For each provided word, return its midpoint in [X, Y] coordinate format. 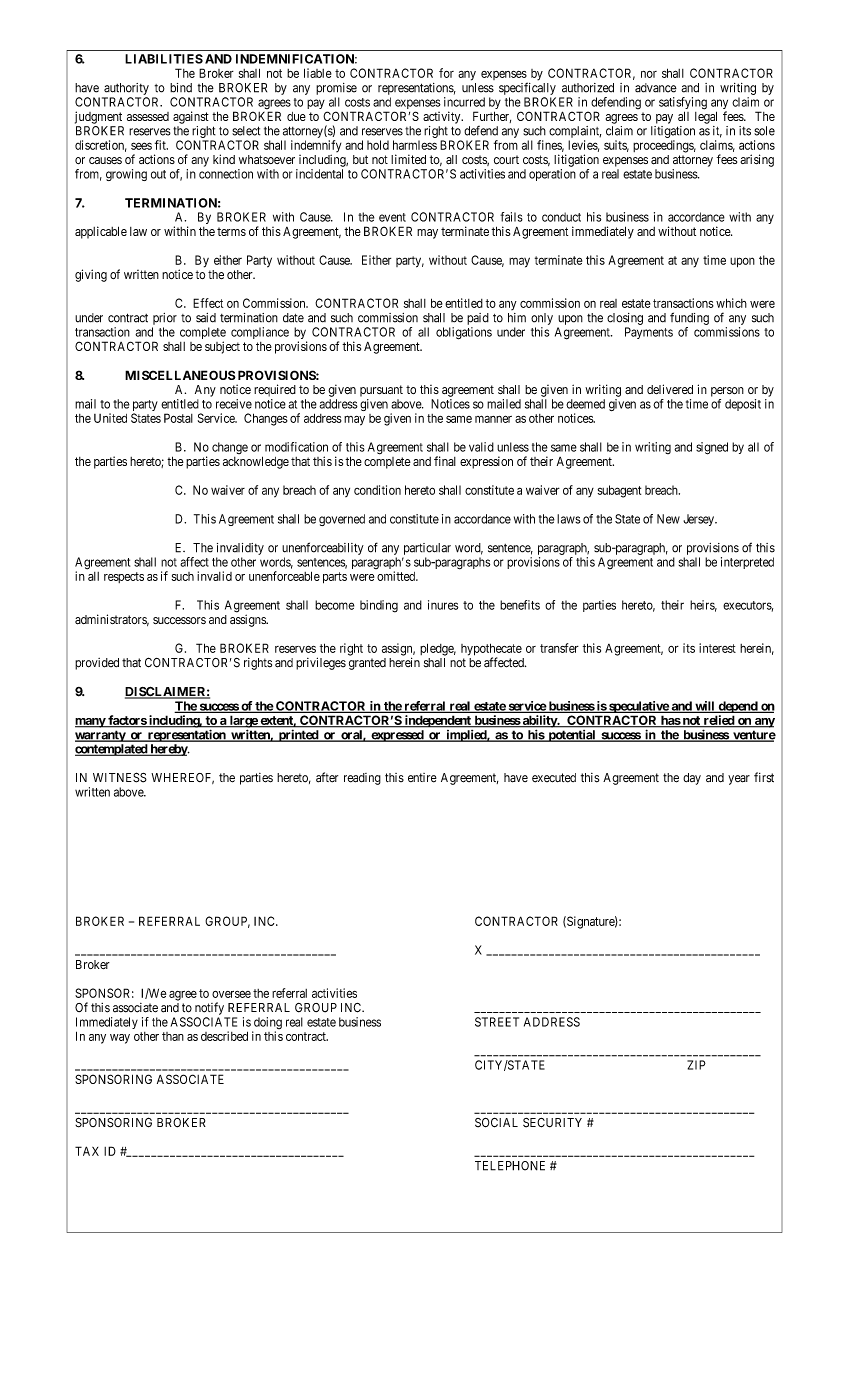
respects [124, 577]
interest [717, 648]
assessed [148, 116]
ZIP [696, 1065]
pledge [438, 649]
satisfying [683, 104]
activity [443, 117]
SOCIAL [496, 1123]
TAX [87, 1151]
